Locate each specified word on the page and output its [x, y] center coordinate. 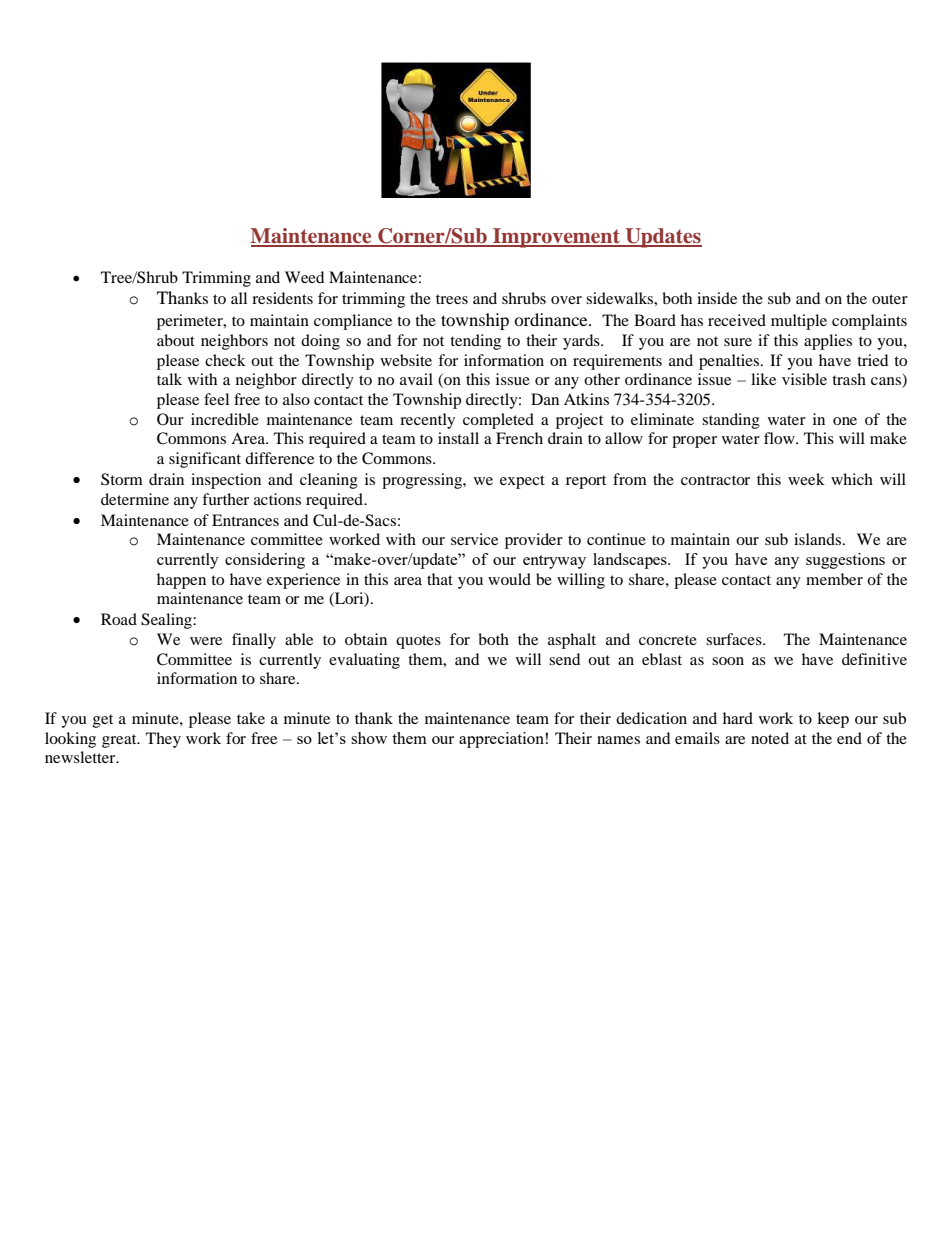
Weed [304, 277]
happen [181, 581]
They [163, 740]
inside [717, 298]
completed [498, 421]
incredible [225, 419]
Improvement [556, 238]
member [834, 579]
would [509, 579]
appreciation [501, 740]
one [845, 421]
